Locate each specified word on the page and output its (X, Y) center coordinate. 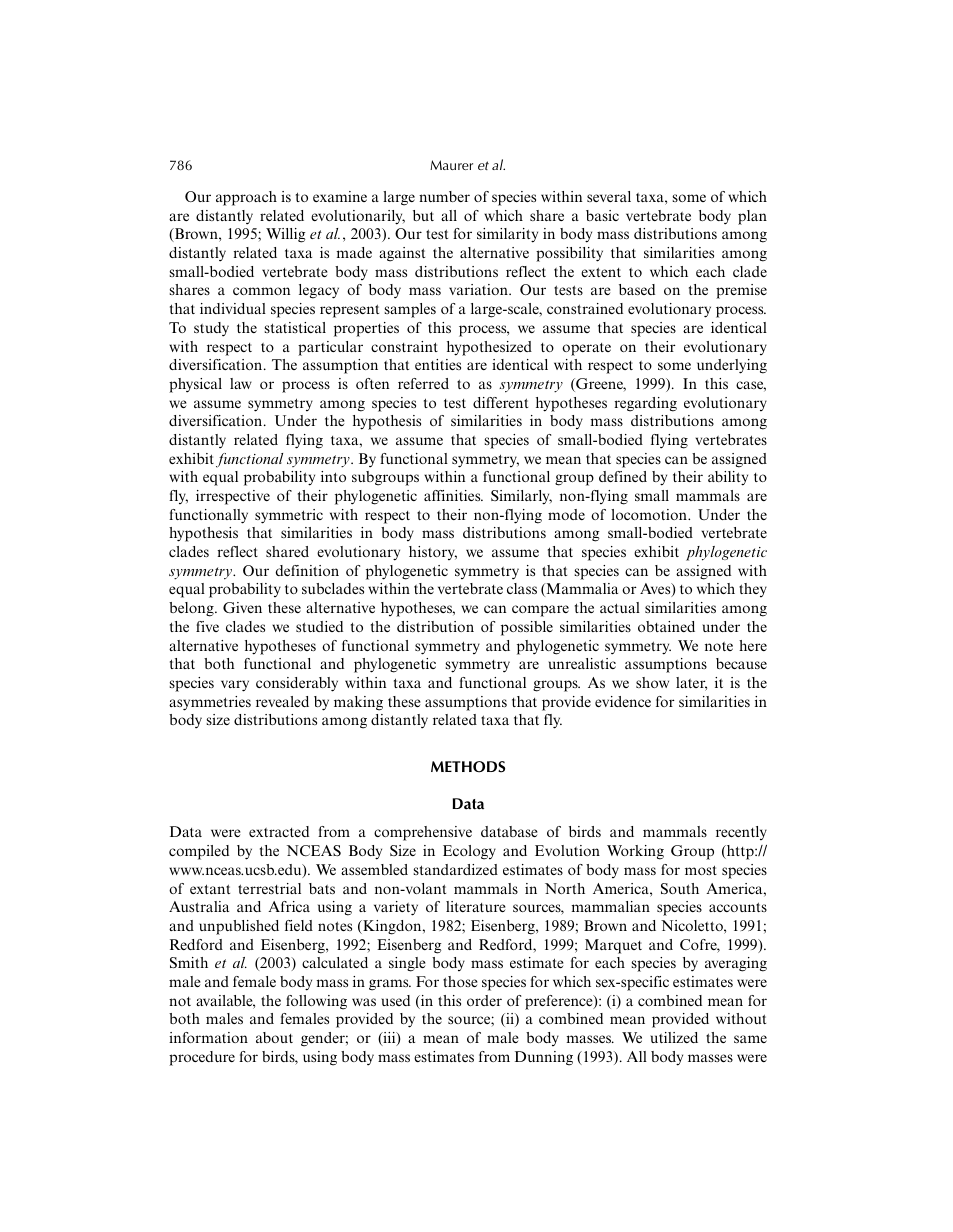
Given (242, 607)
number (444, 196)
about (274, 1037)
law (241, 383)
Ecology (469, 852)
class (522, 588)
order (484, 1000)
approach (246, 198)
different (500, 402)
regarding (646, 404)
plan (752, 217)
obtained (666, 626)
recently (741, 833)
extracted (279, 831)
